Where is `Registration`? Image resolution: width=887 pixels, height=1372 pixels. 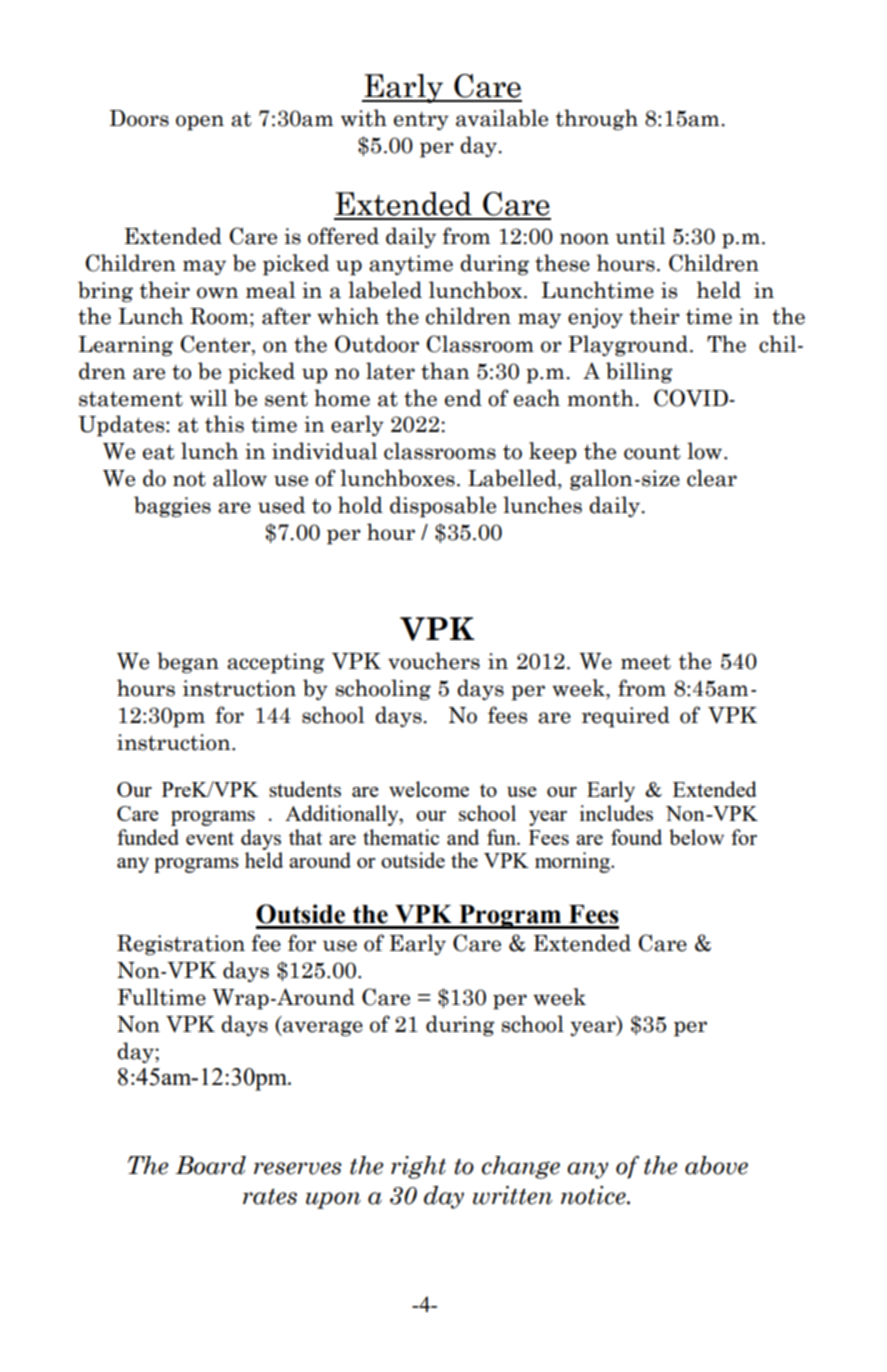
Registration is located at coordinates (181, 945).
